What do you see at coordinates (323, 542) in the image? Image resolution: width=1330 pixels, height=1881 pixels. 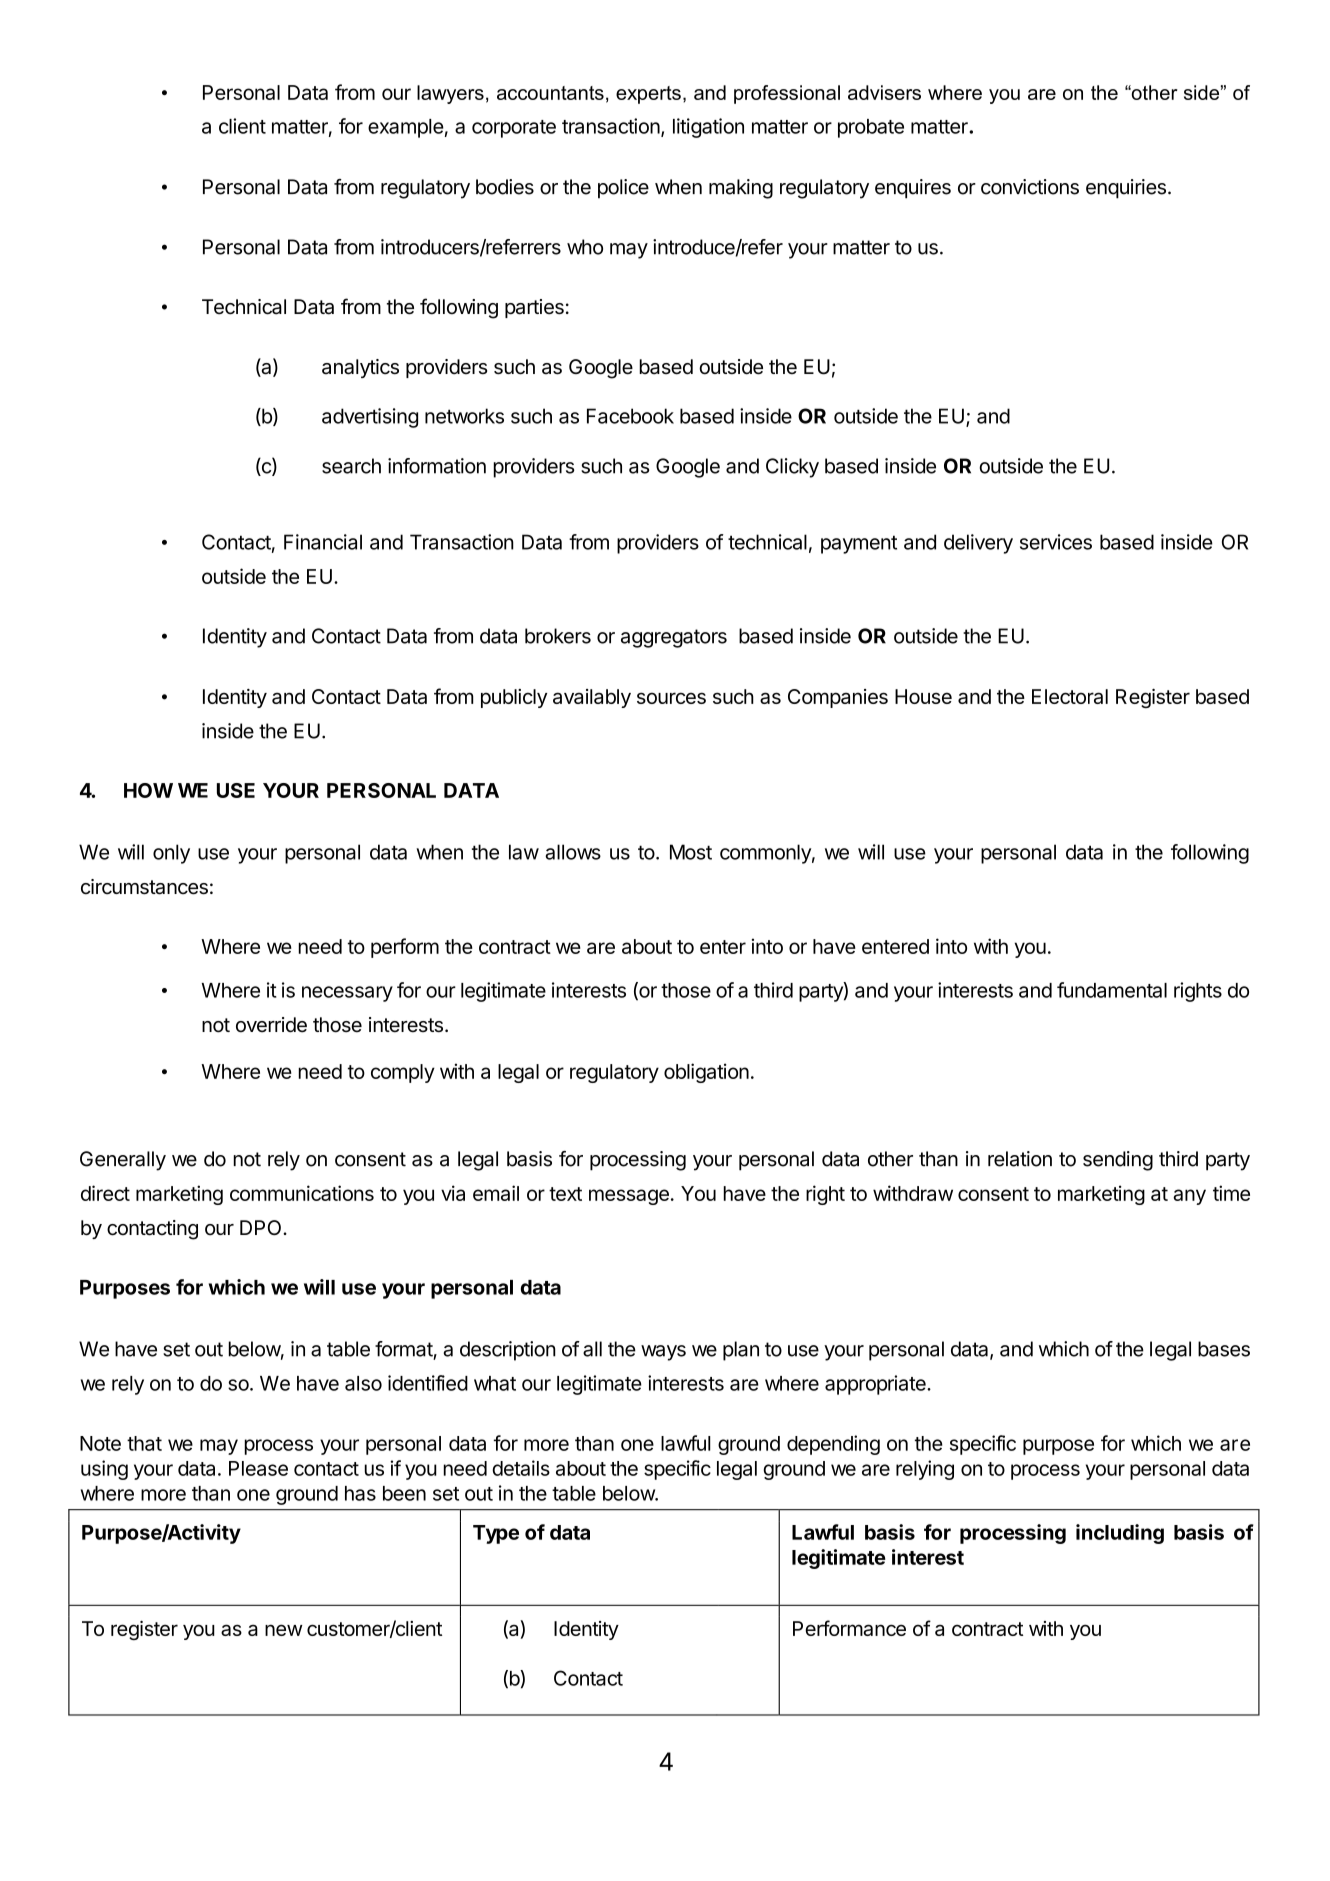 I see `Financial` at bounding box center [323, 542].
